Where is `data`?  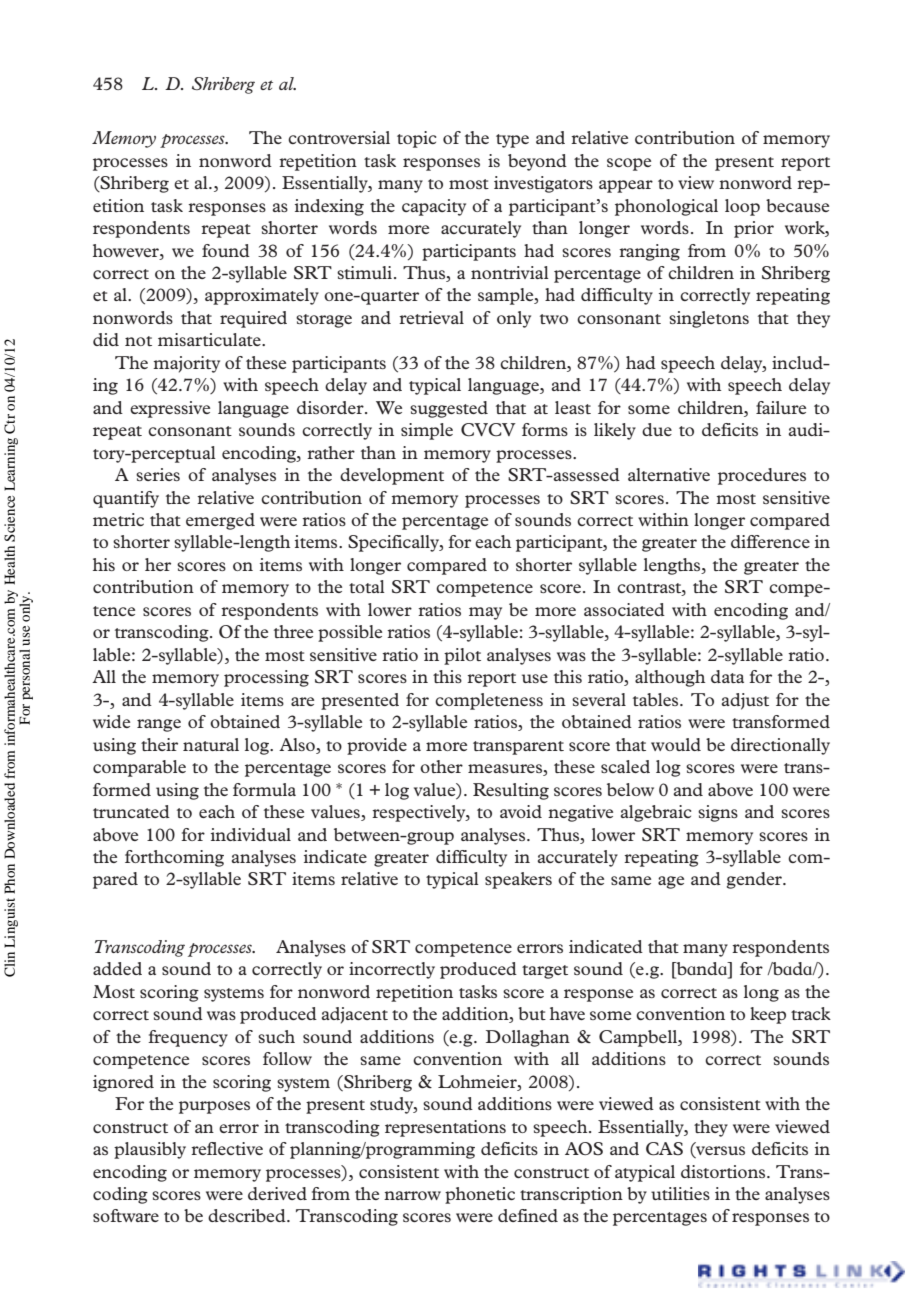
data is located at coordinates (727, 676).
